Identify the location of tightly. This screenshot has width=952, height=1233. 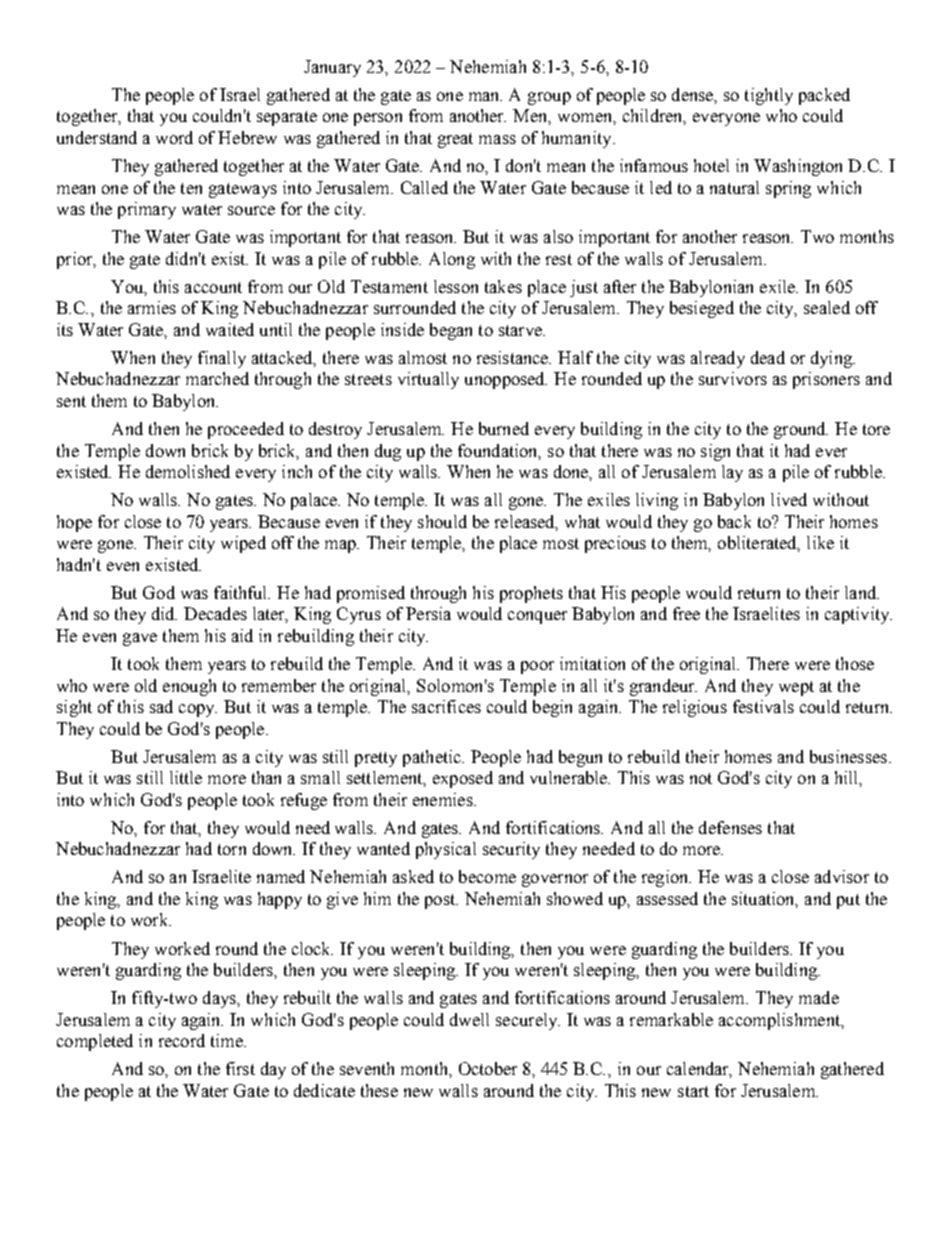
(769, 96).
